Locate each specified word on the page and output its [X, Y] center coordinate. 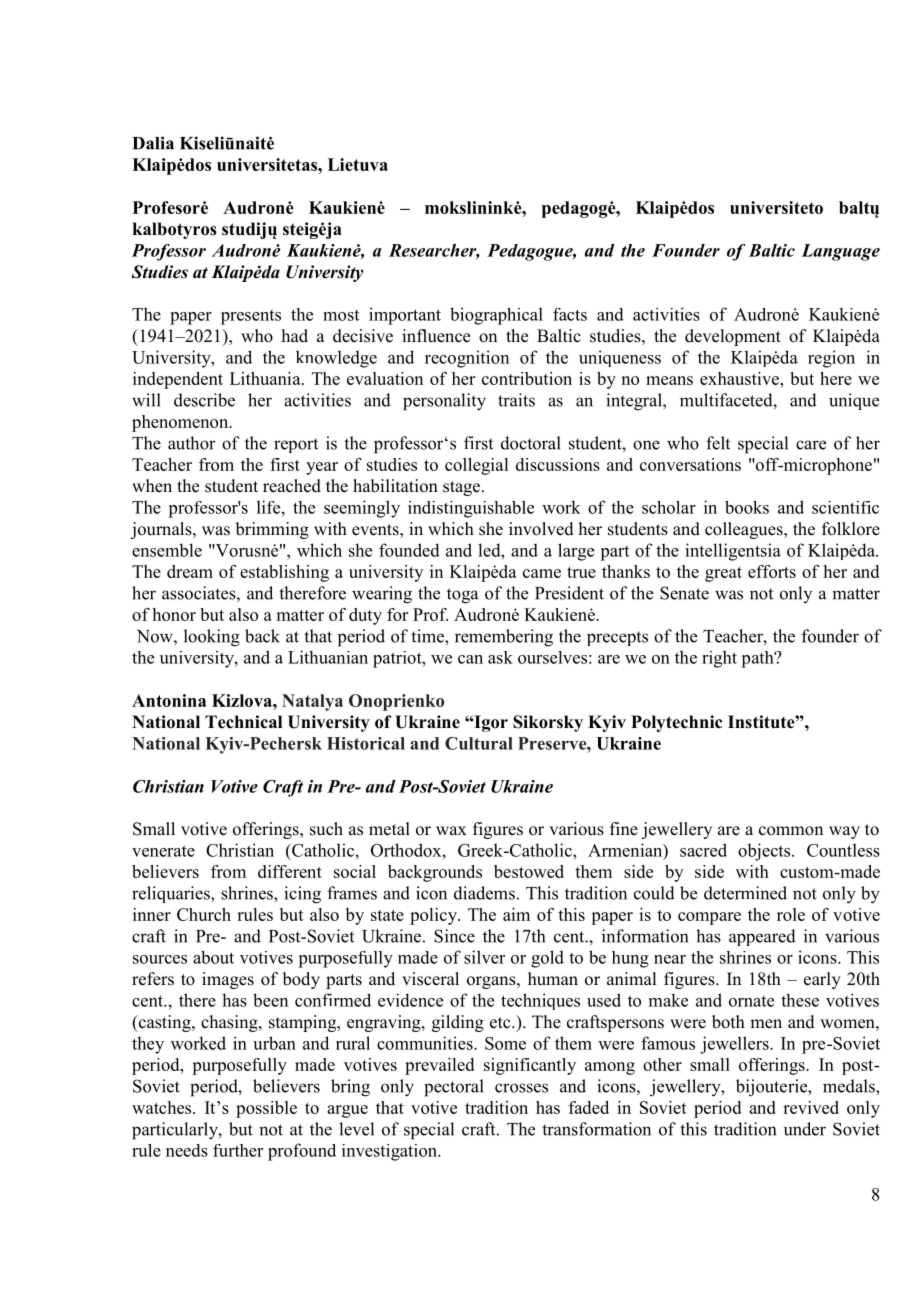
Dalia [153, 143]
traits [516, 400]
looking [212, 638]
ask [500, 657]
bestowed [529, 871]
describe [204, 400]
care [811, 445]
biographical [496, 316]
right [719, 659]
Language [840, 252]
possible [266, 1109]
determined [745, 893]
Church [204, 914]
